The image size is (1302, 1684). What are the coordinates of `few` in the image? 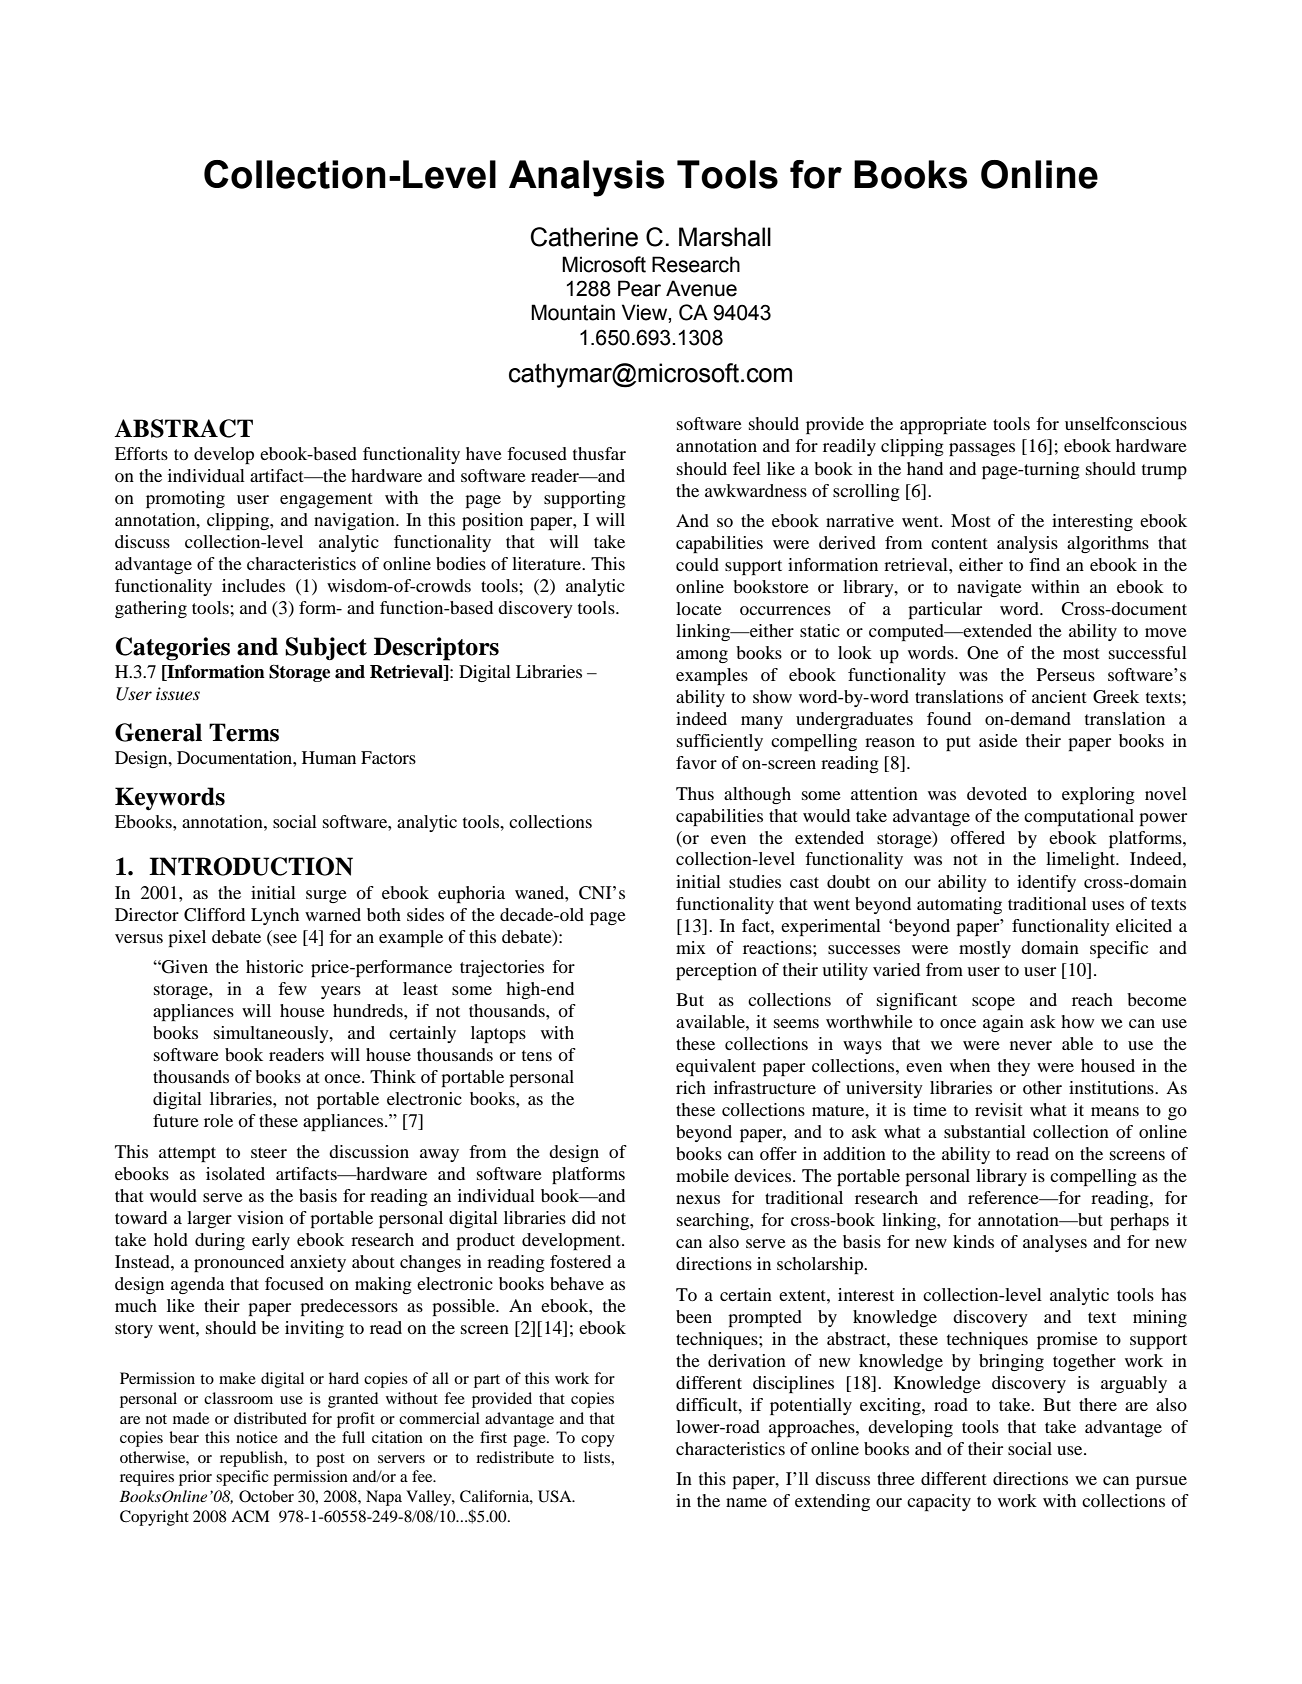 It's located at (292, 988).
